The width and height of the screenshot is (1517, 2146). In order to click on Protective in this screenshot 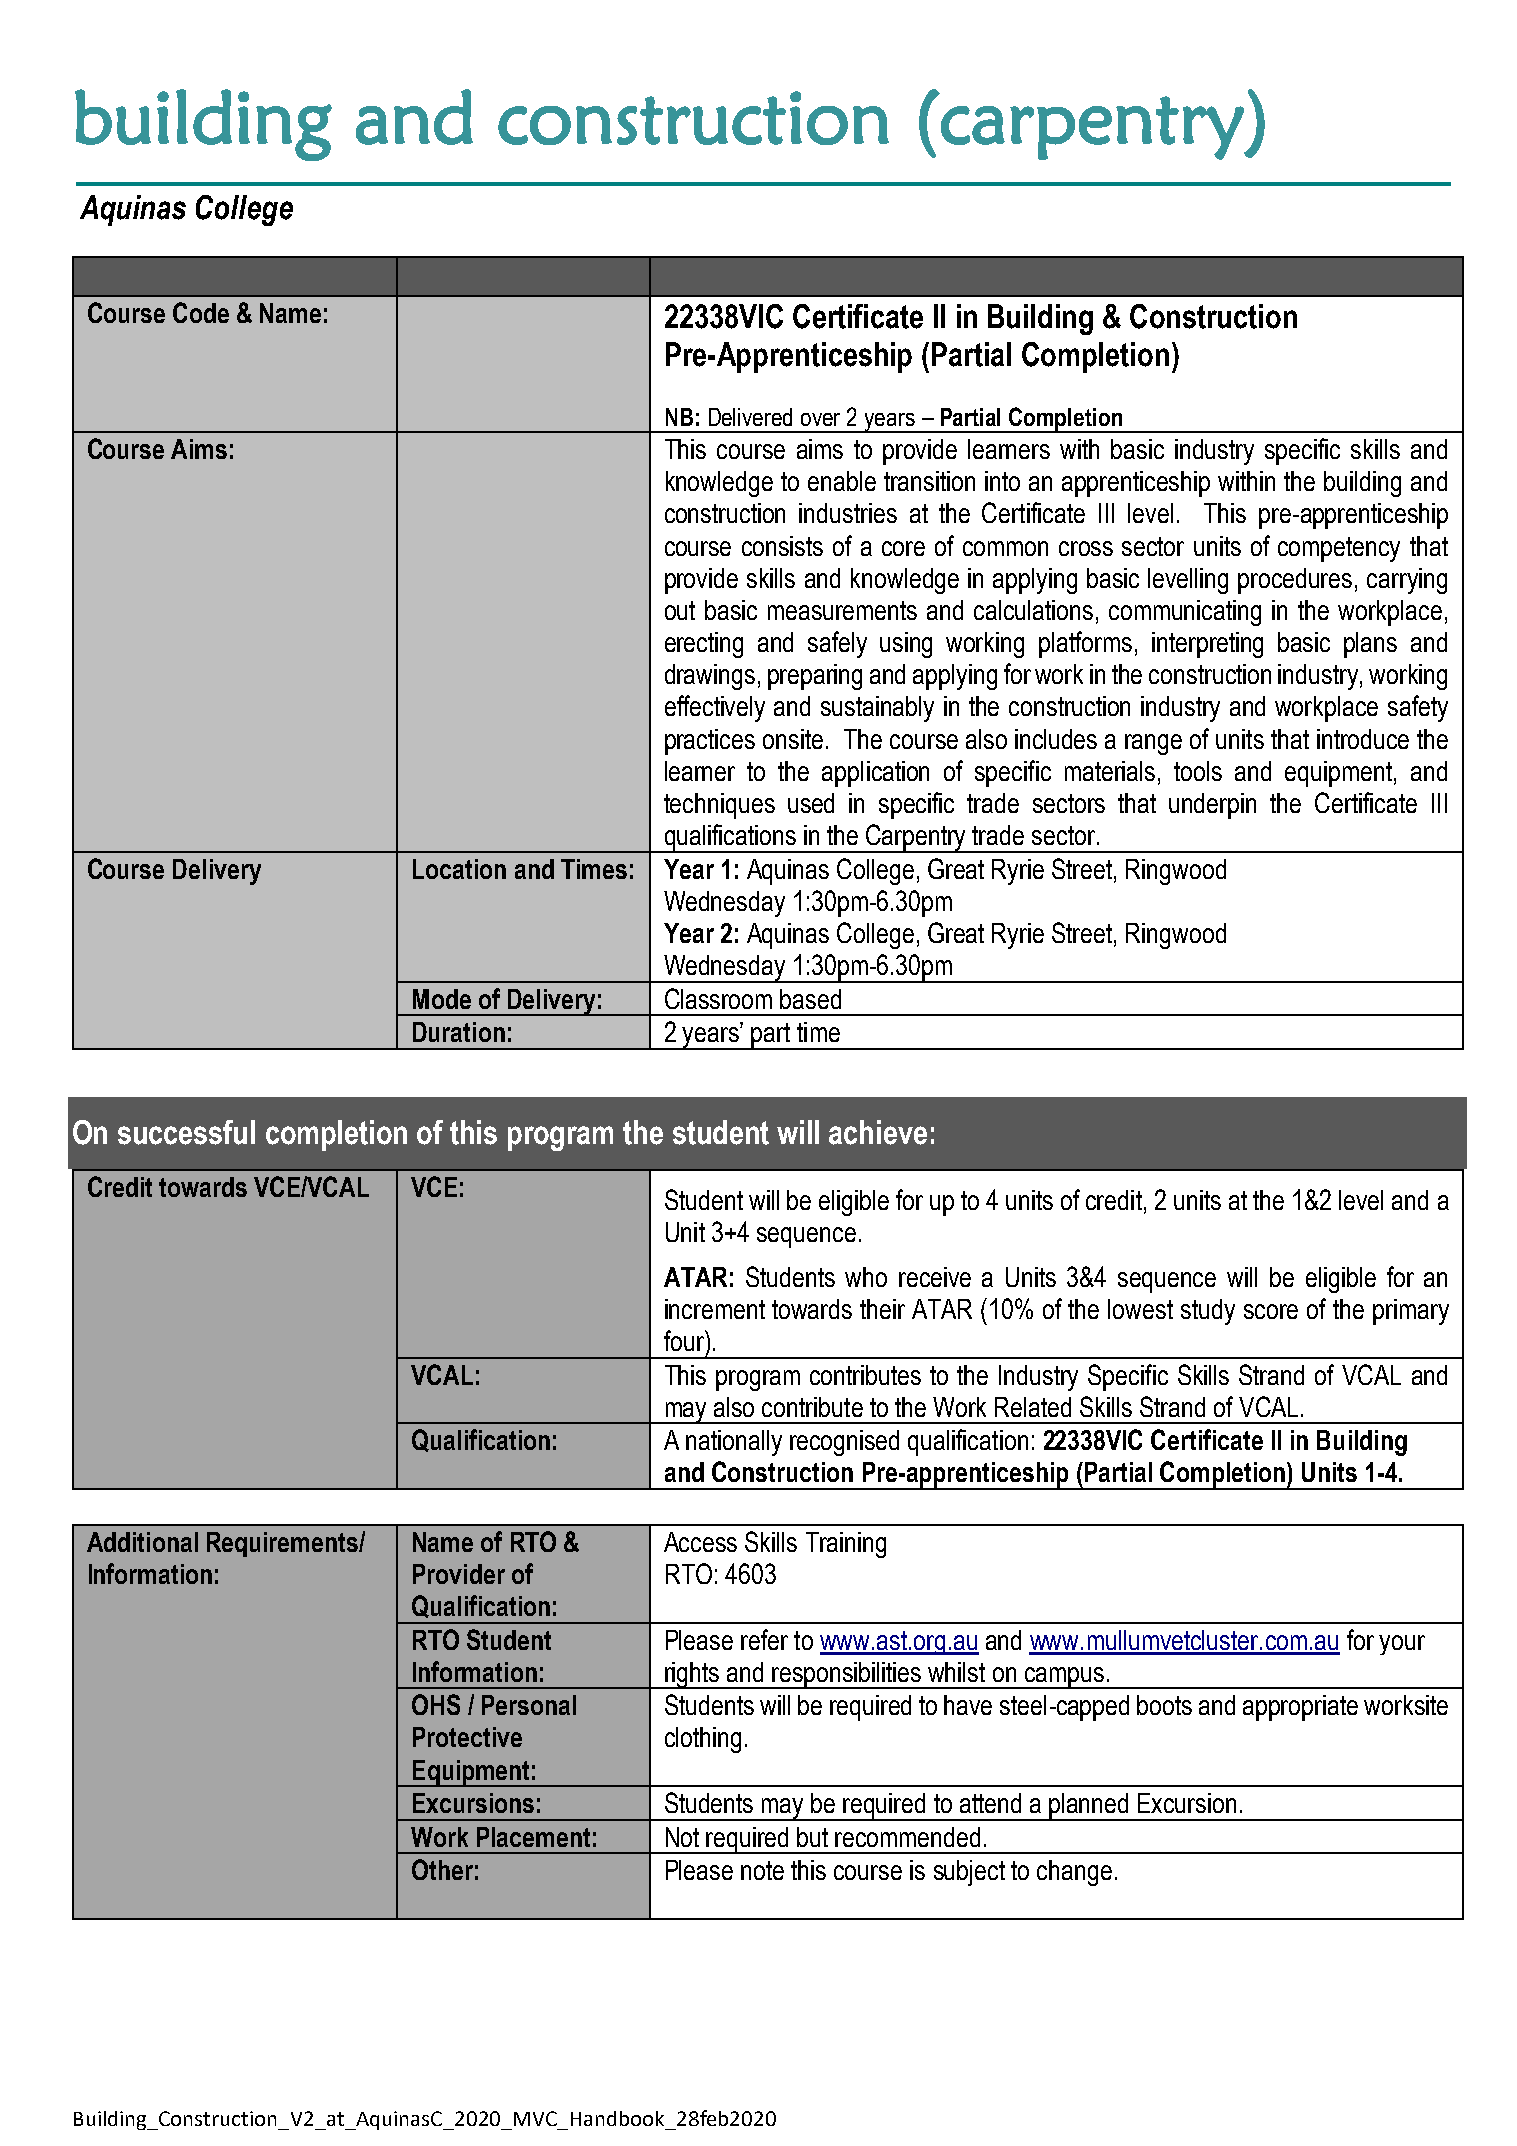, I will do `click(467, 1737)`.
